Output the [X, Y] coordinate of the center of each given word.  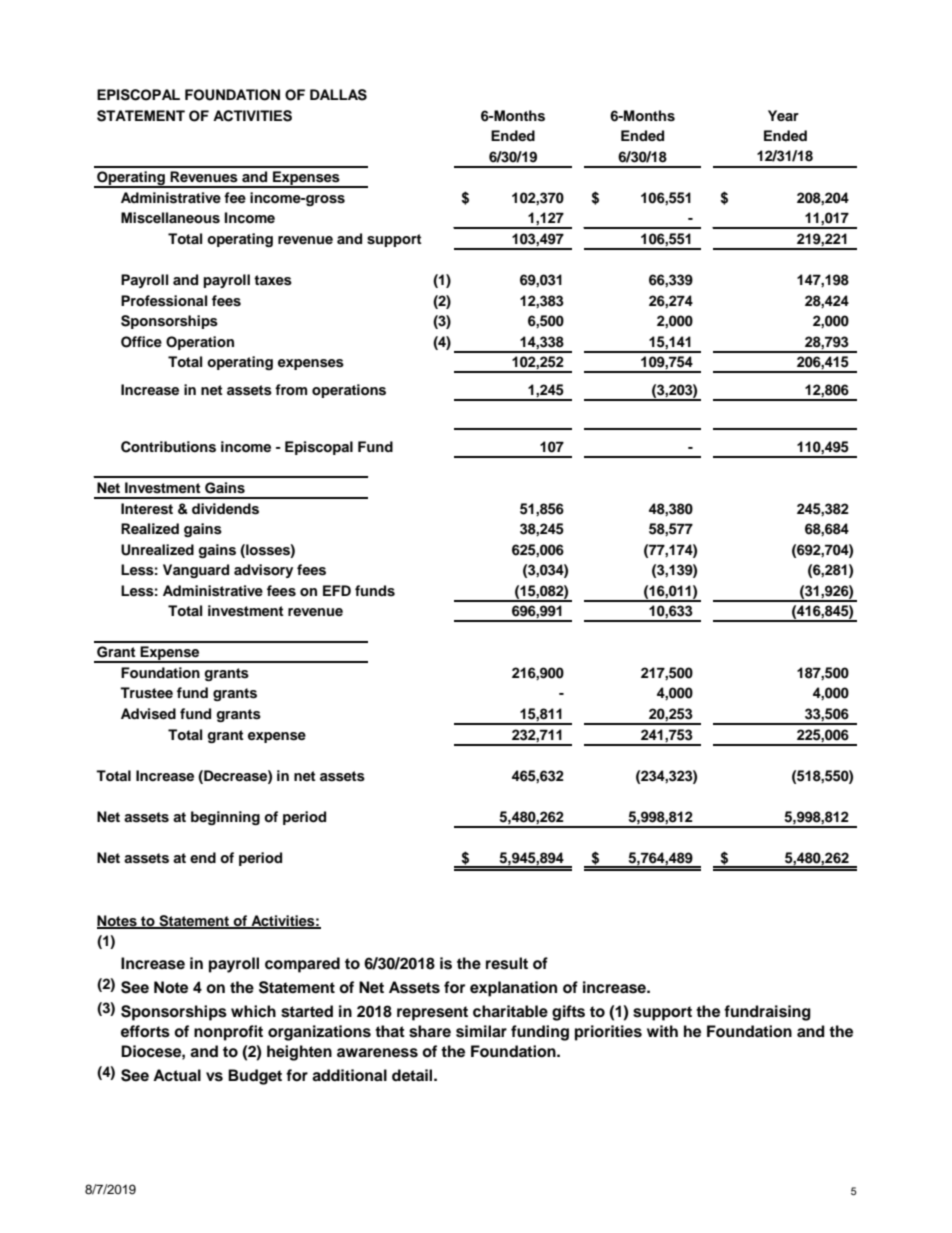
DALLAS [338, 95]
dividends [225, 509]
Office [141, 342]
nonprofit [228, 1033]
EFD [337, 590]
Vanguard [196, 571]
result [507, 963]
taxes [273, 280]
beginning [225, 818]
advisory [263, 571]
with [662, 1031]
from [291, 390]
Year [783, 115]
